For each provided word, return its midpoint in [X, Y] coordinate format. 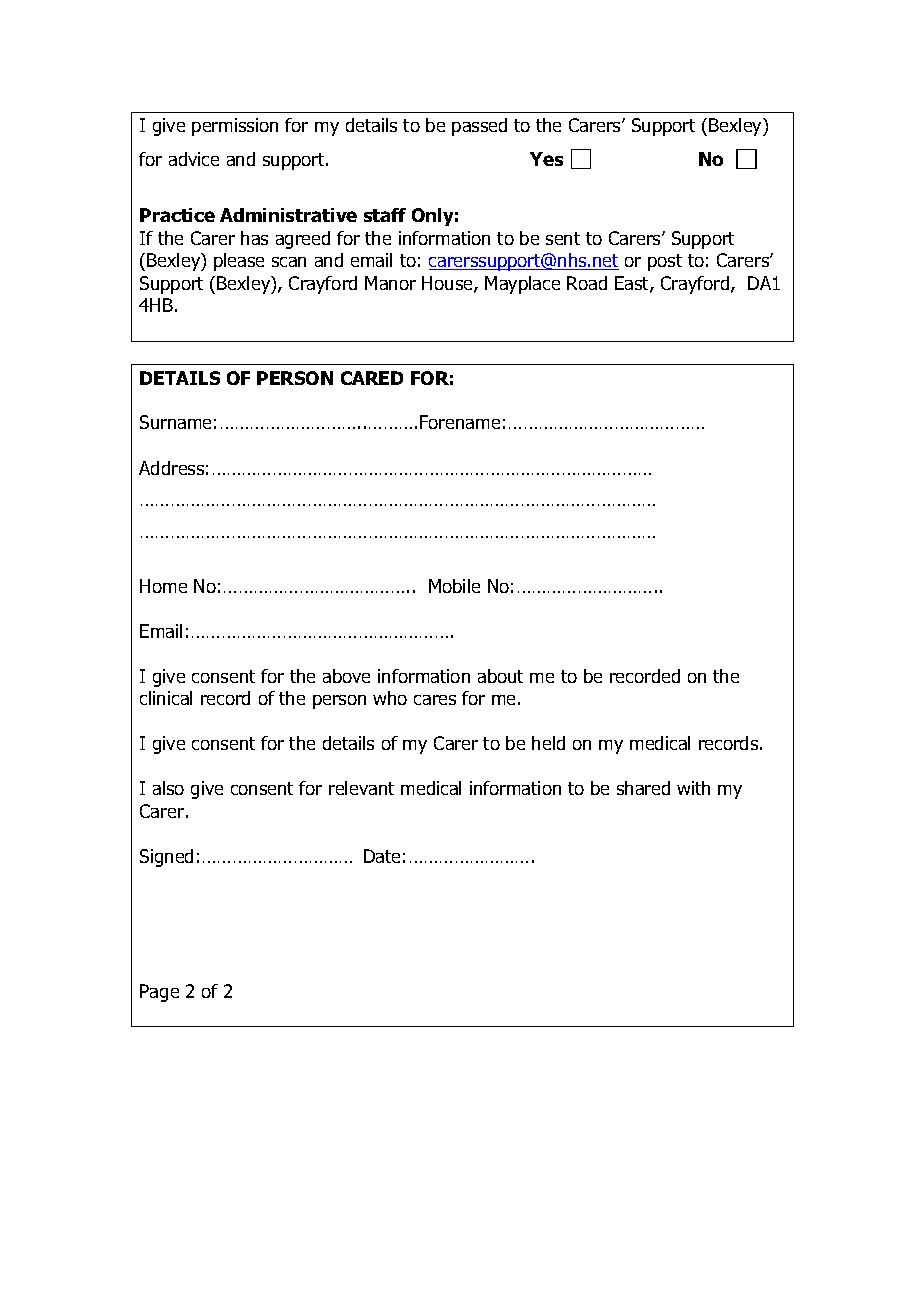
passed [479, 127]
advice [194, 159]
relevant [361, 788]
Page [159, 993]
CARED [372, 378]
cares [435, 700]
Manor [390, 283]
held [548, 743]
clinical [166, 698]
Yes [546, 159]
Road [587, 283]
